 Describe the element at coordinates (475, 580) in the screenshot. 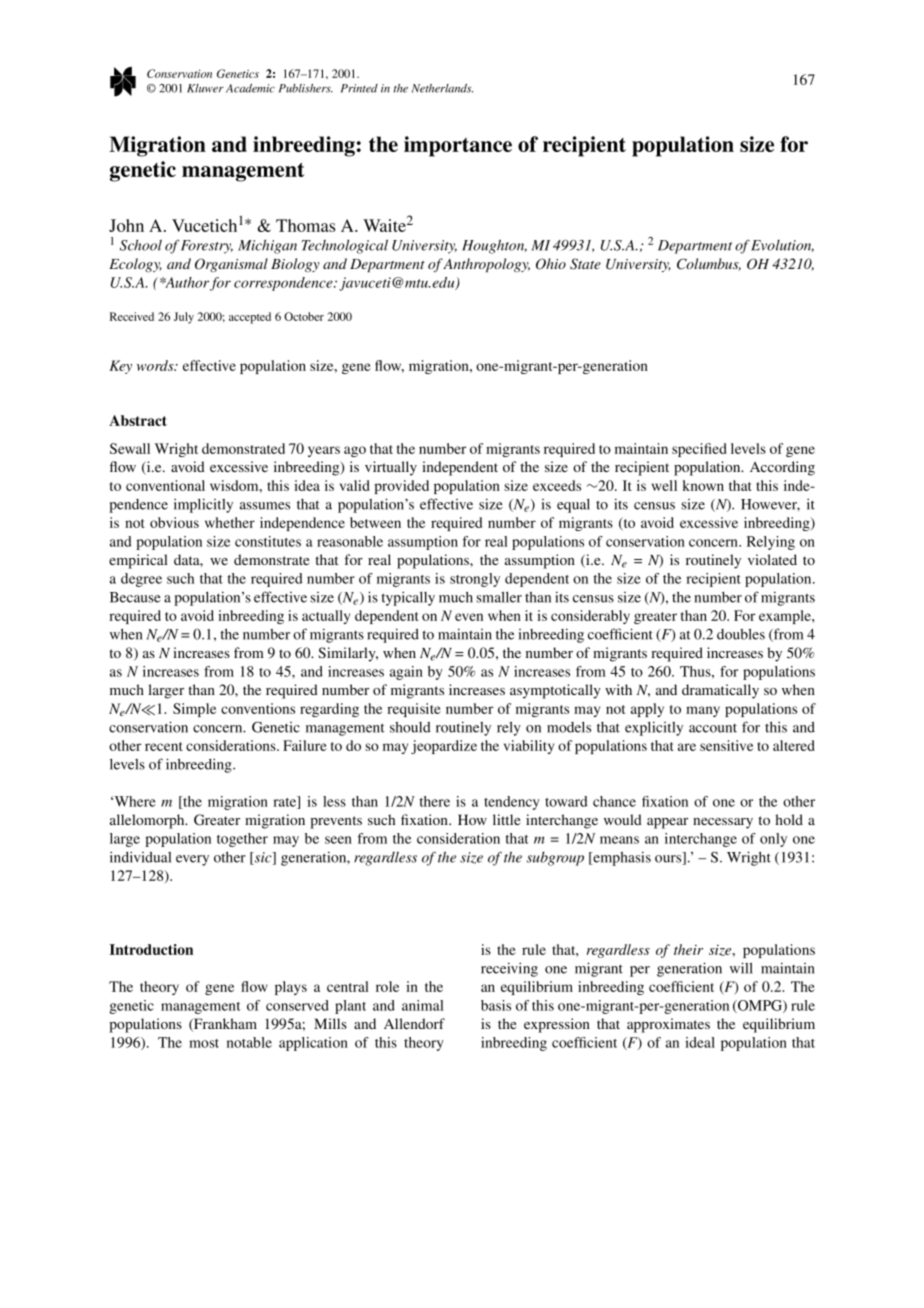

I see `strongly` at that location.
